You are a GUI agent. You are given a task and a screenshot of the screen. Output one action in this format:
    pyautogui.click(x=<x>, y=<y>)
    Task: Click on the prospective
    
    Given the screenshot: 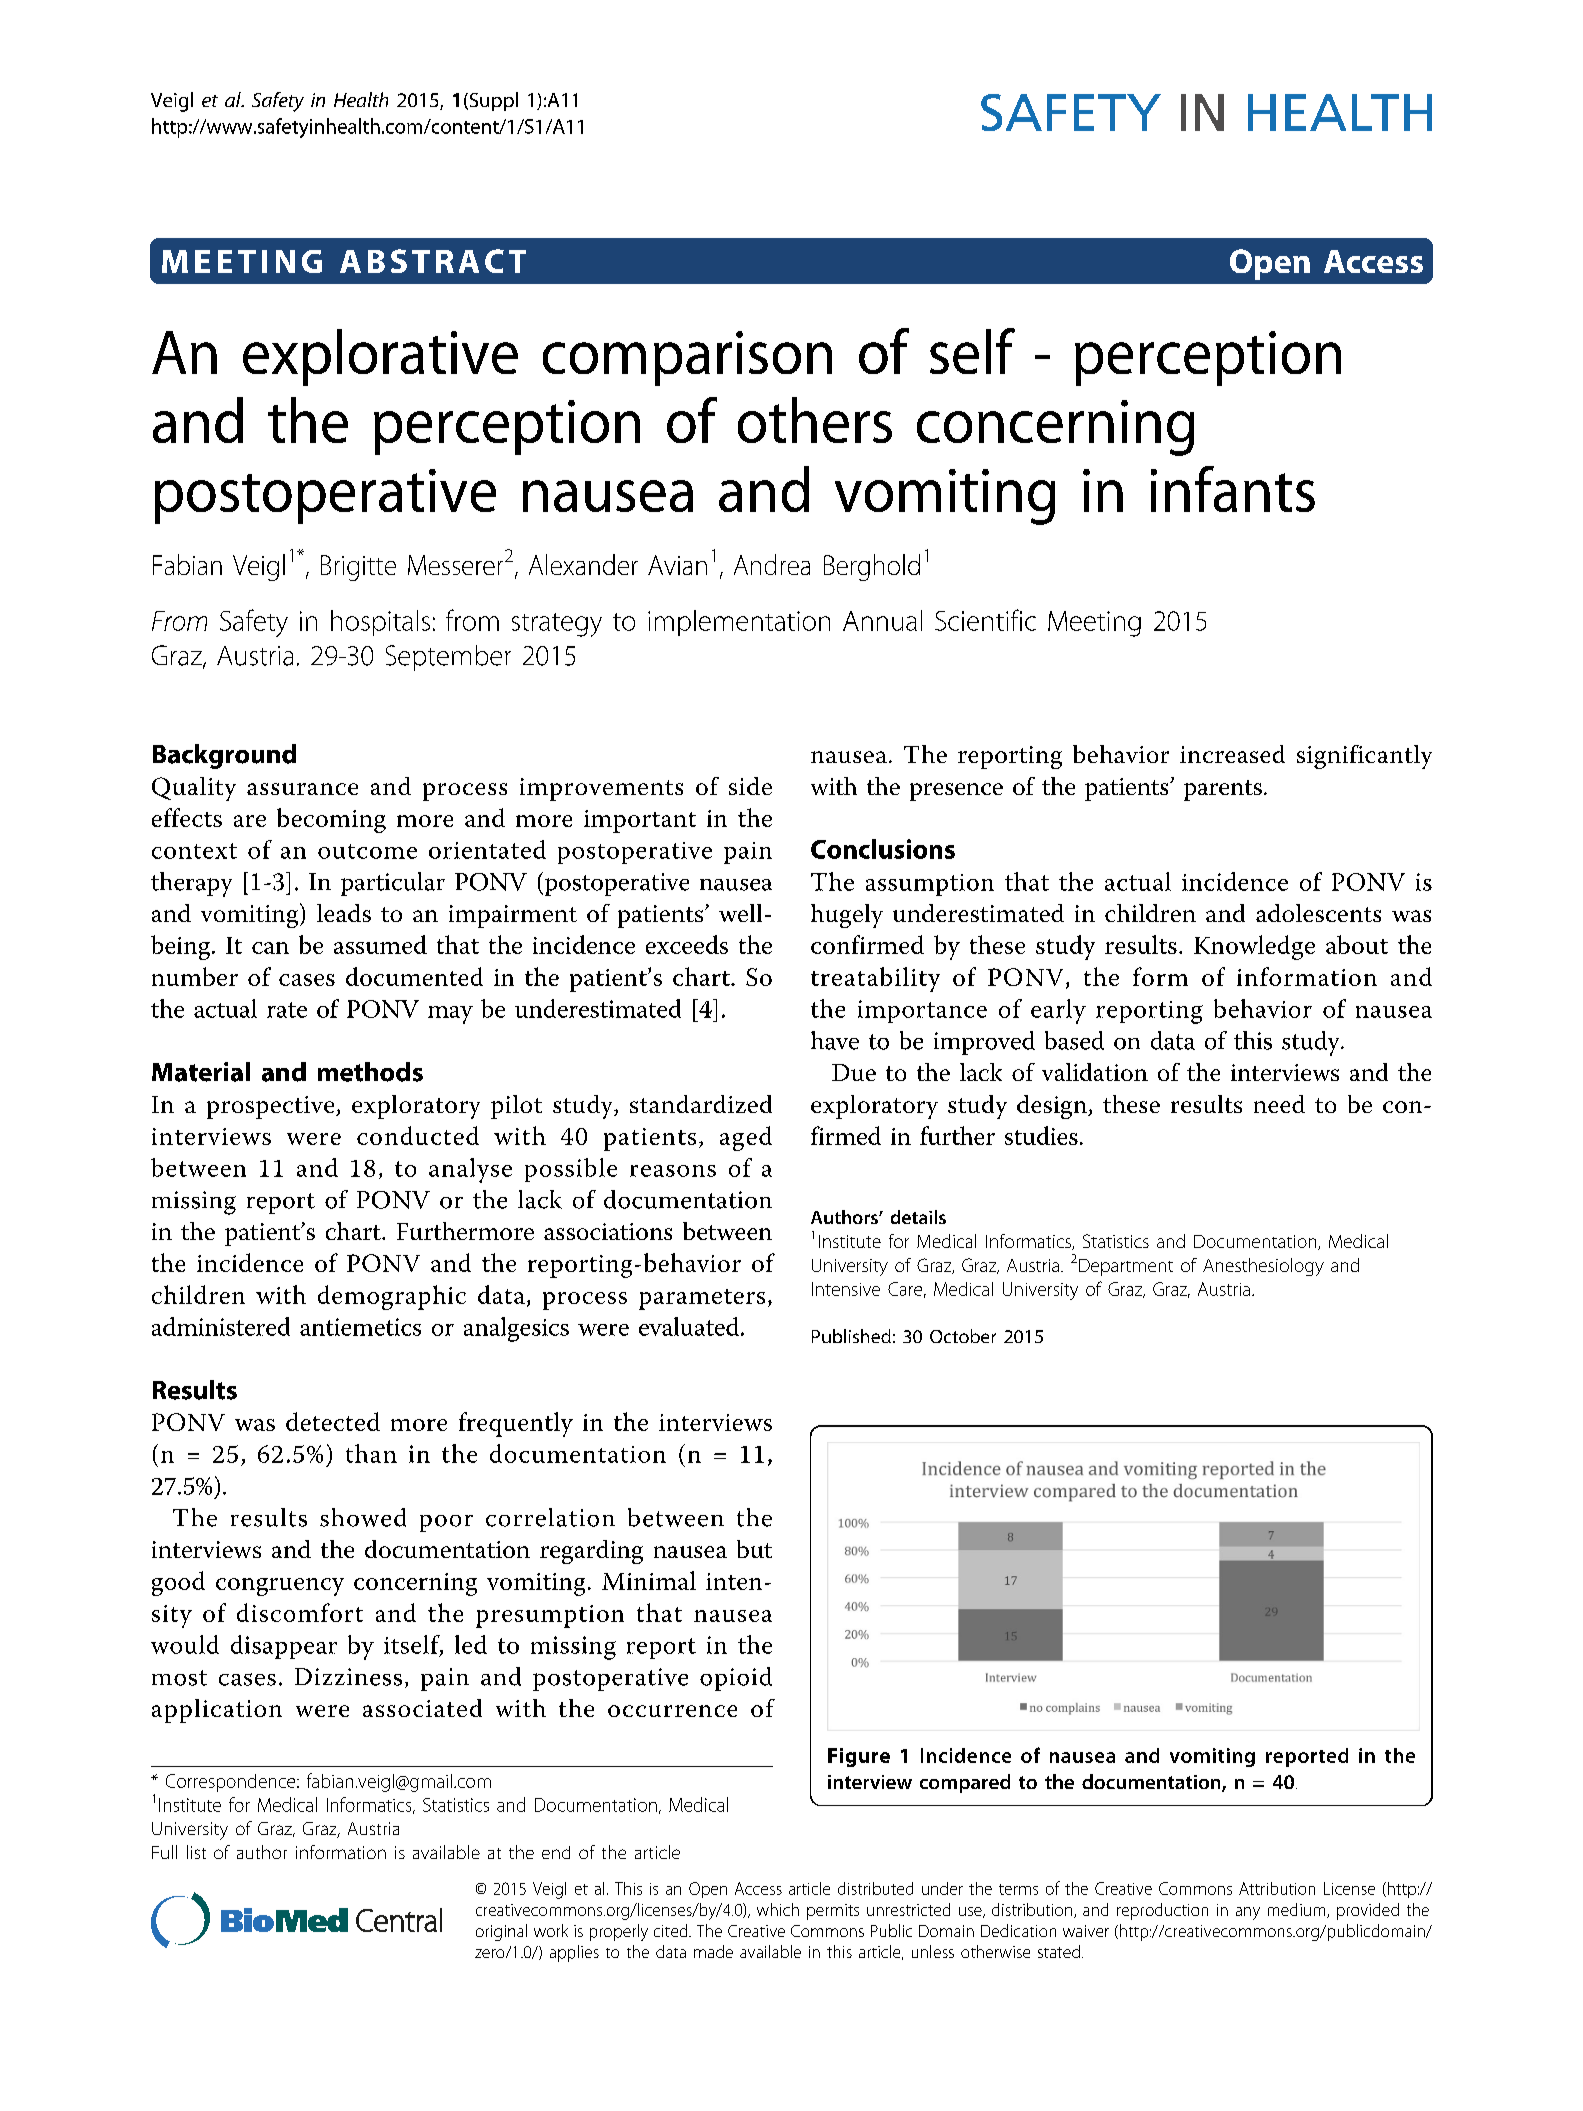 What is the action you would take?
    pyautogui.click(x=272, y=1107)
